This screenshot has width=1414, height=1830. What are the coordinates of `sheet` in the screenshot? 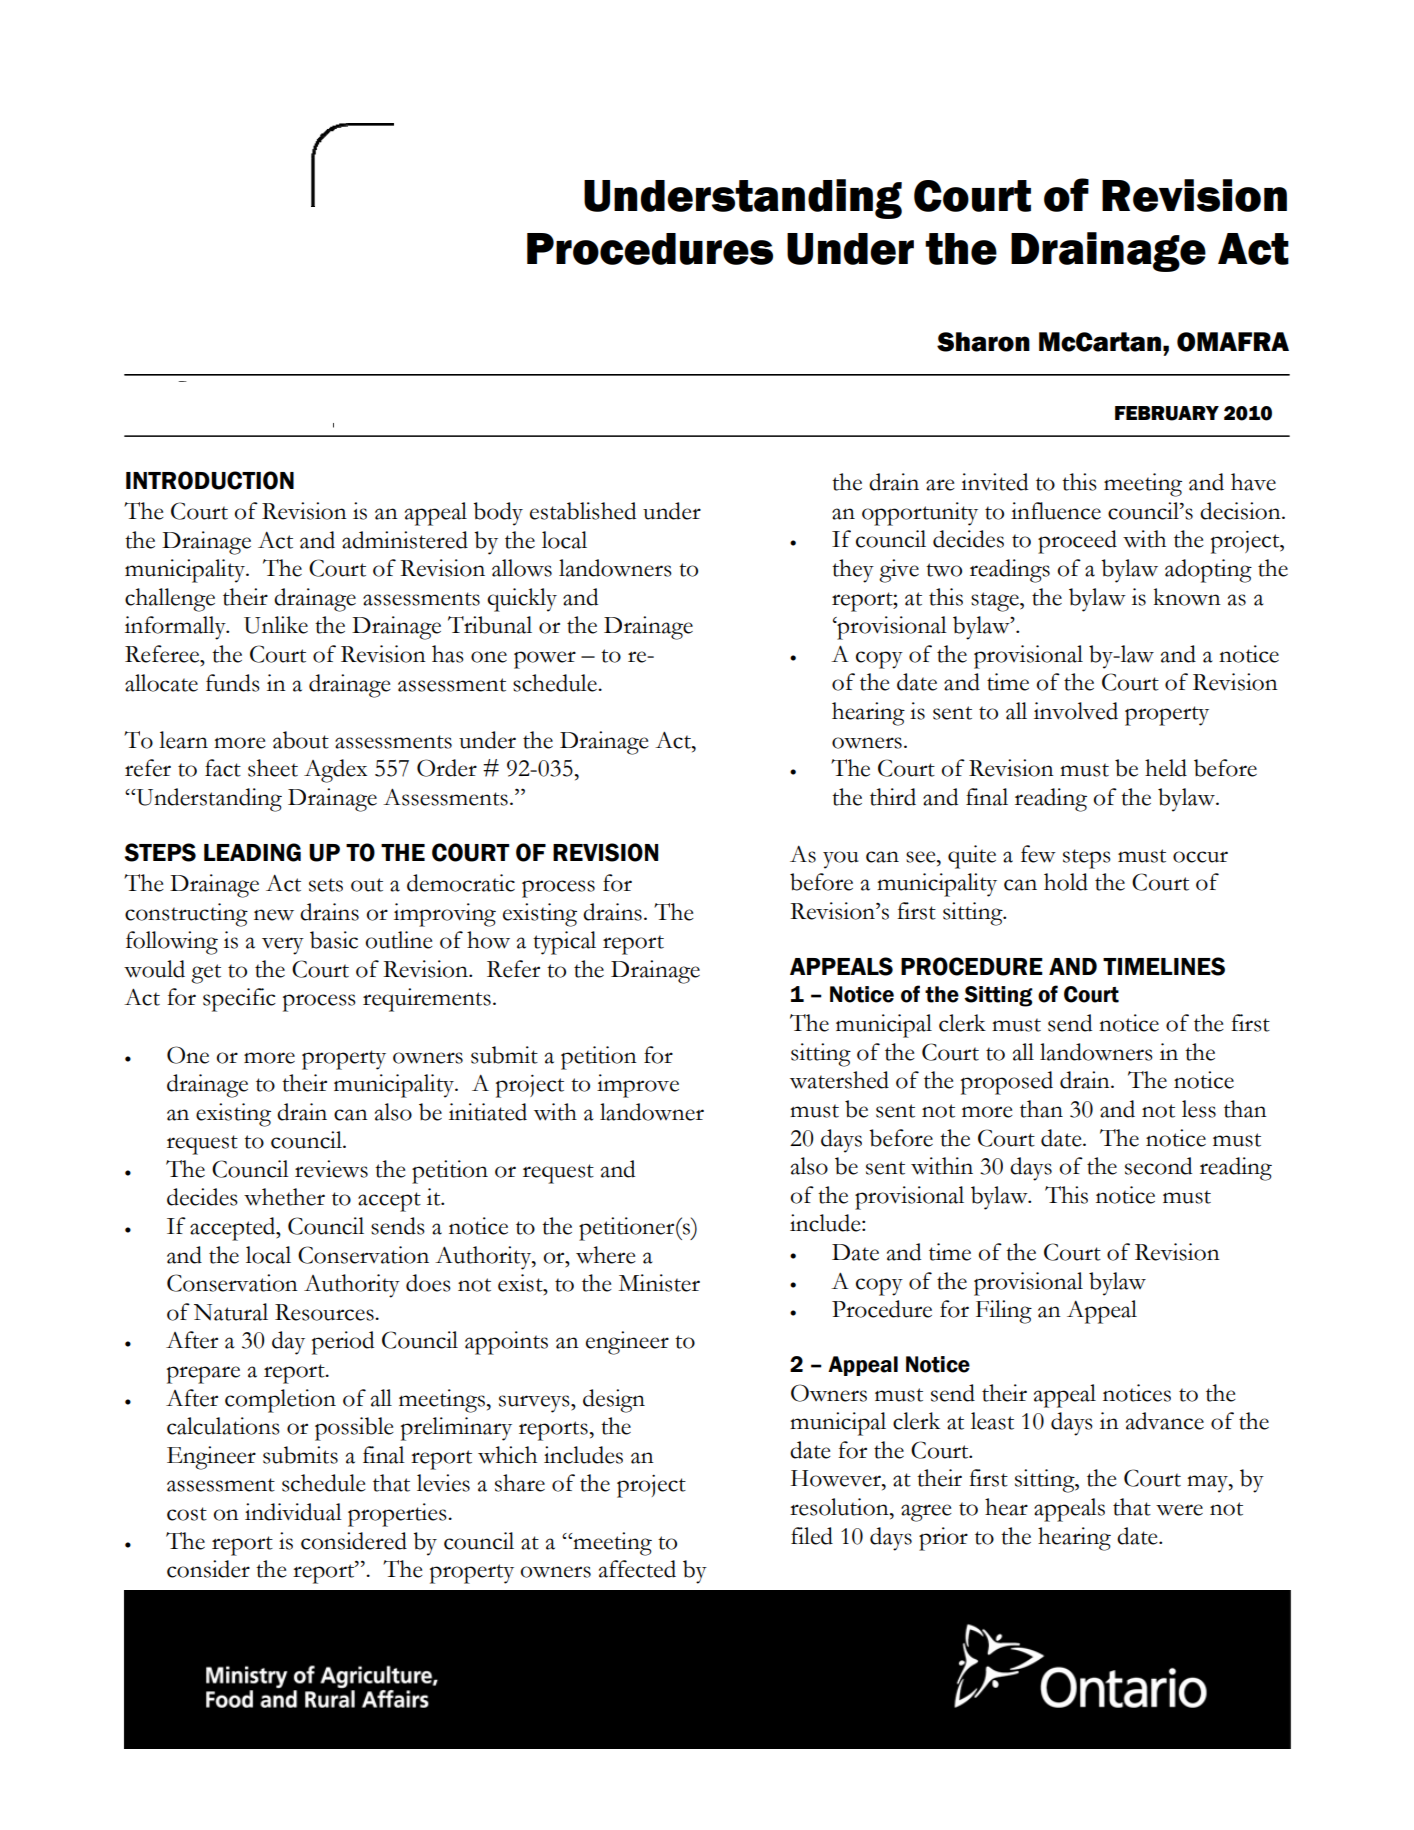 It's located at (273, 768).
